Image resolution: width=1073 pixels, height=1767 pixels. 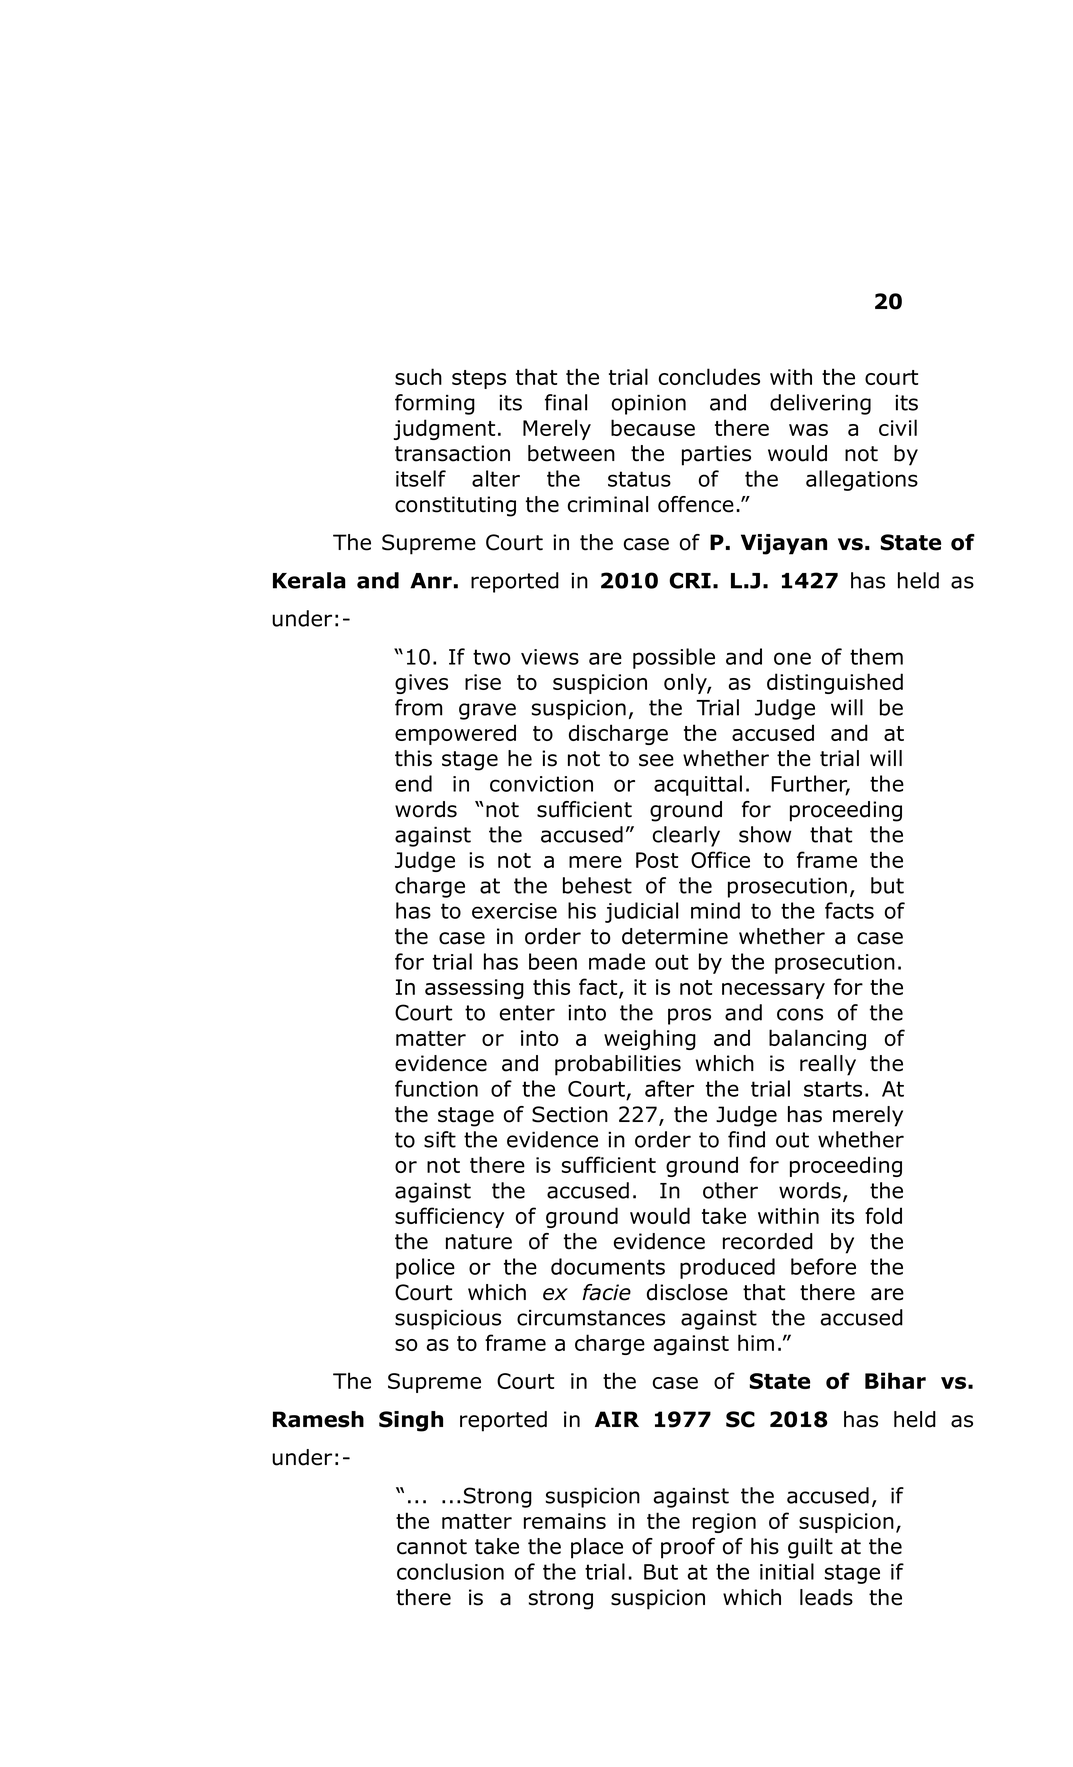 I want to click on place, so click(x=597, y=1548).
